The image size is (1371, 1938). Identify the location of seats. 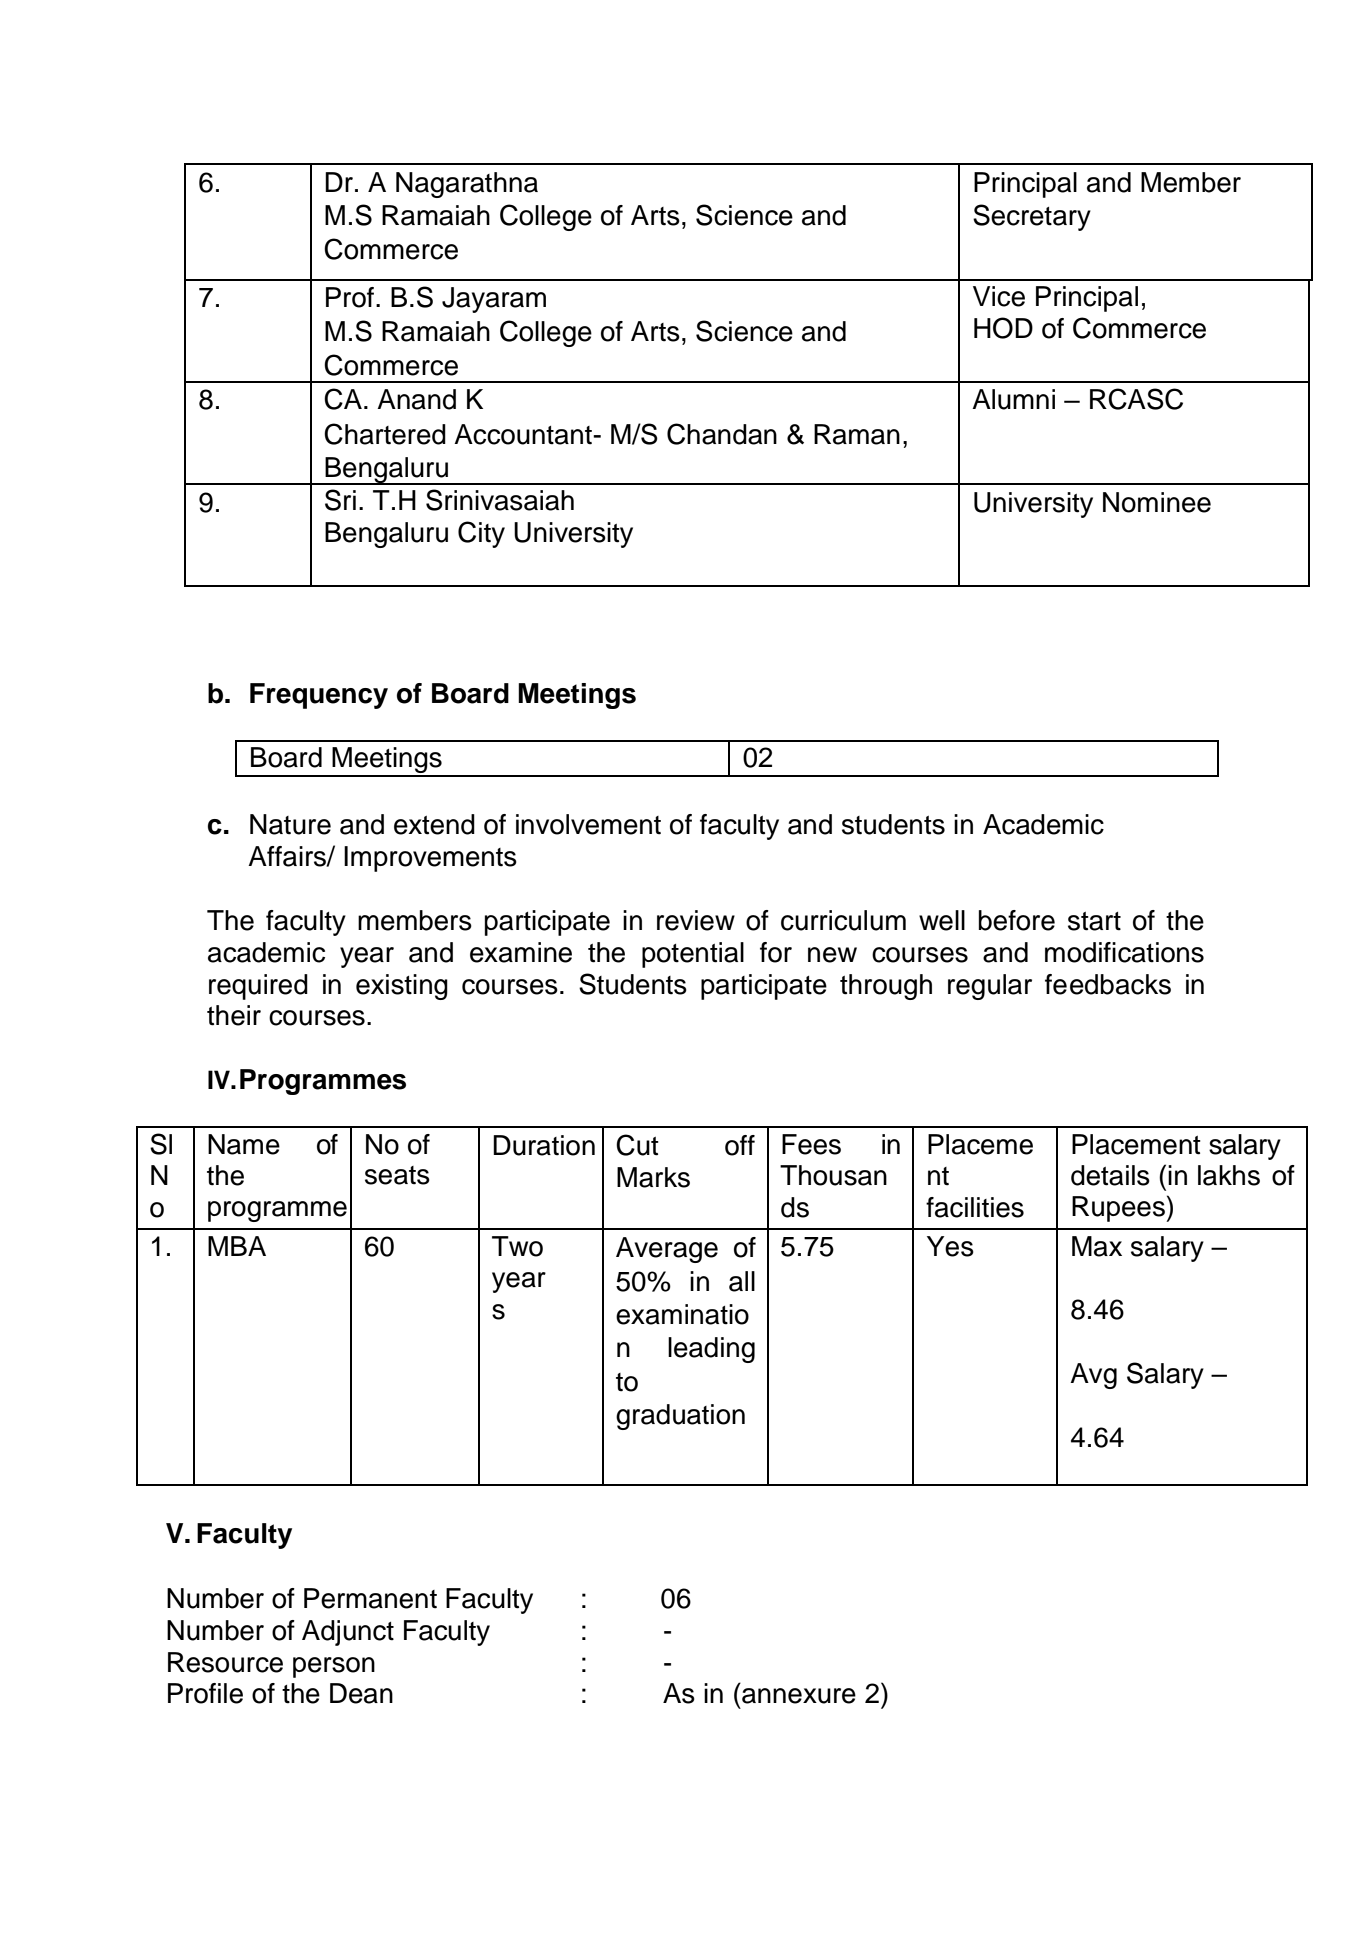
(397, 1175).
